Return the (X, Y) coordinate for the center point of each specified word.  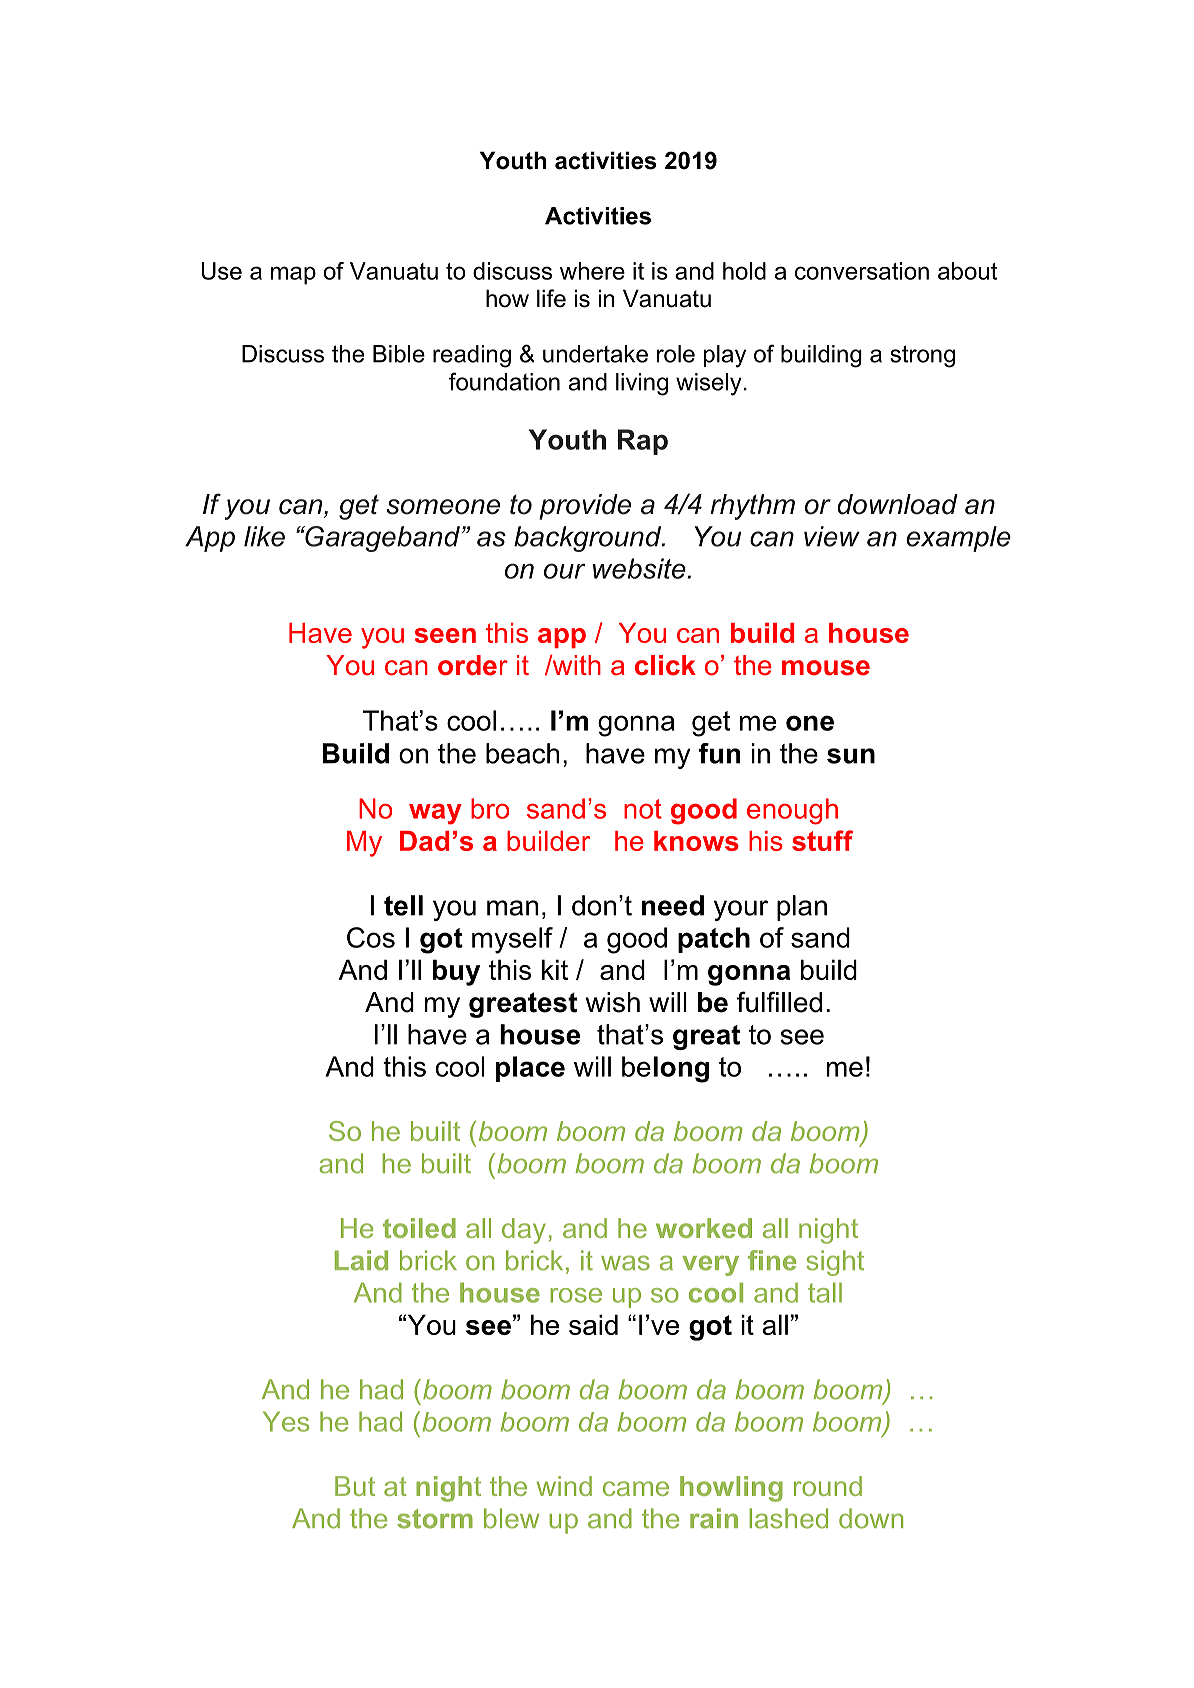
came (636, 1488)
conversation (862, 271)
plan (802, 908)
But (355, 1486)
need (673, 905)
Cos (371, 937)
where (592, 271)
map (293, 275)
